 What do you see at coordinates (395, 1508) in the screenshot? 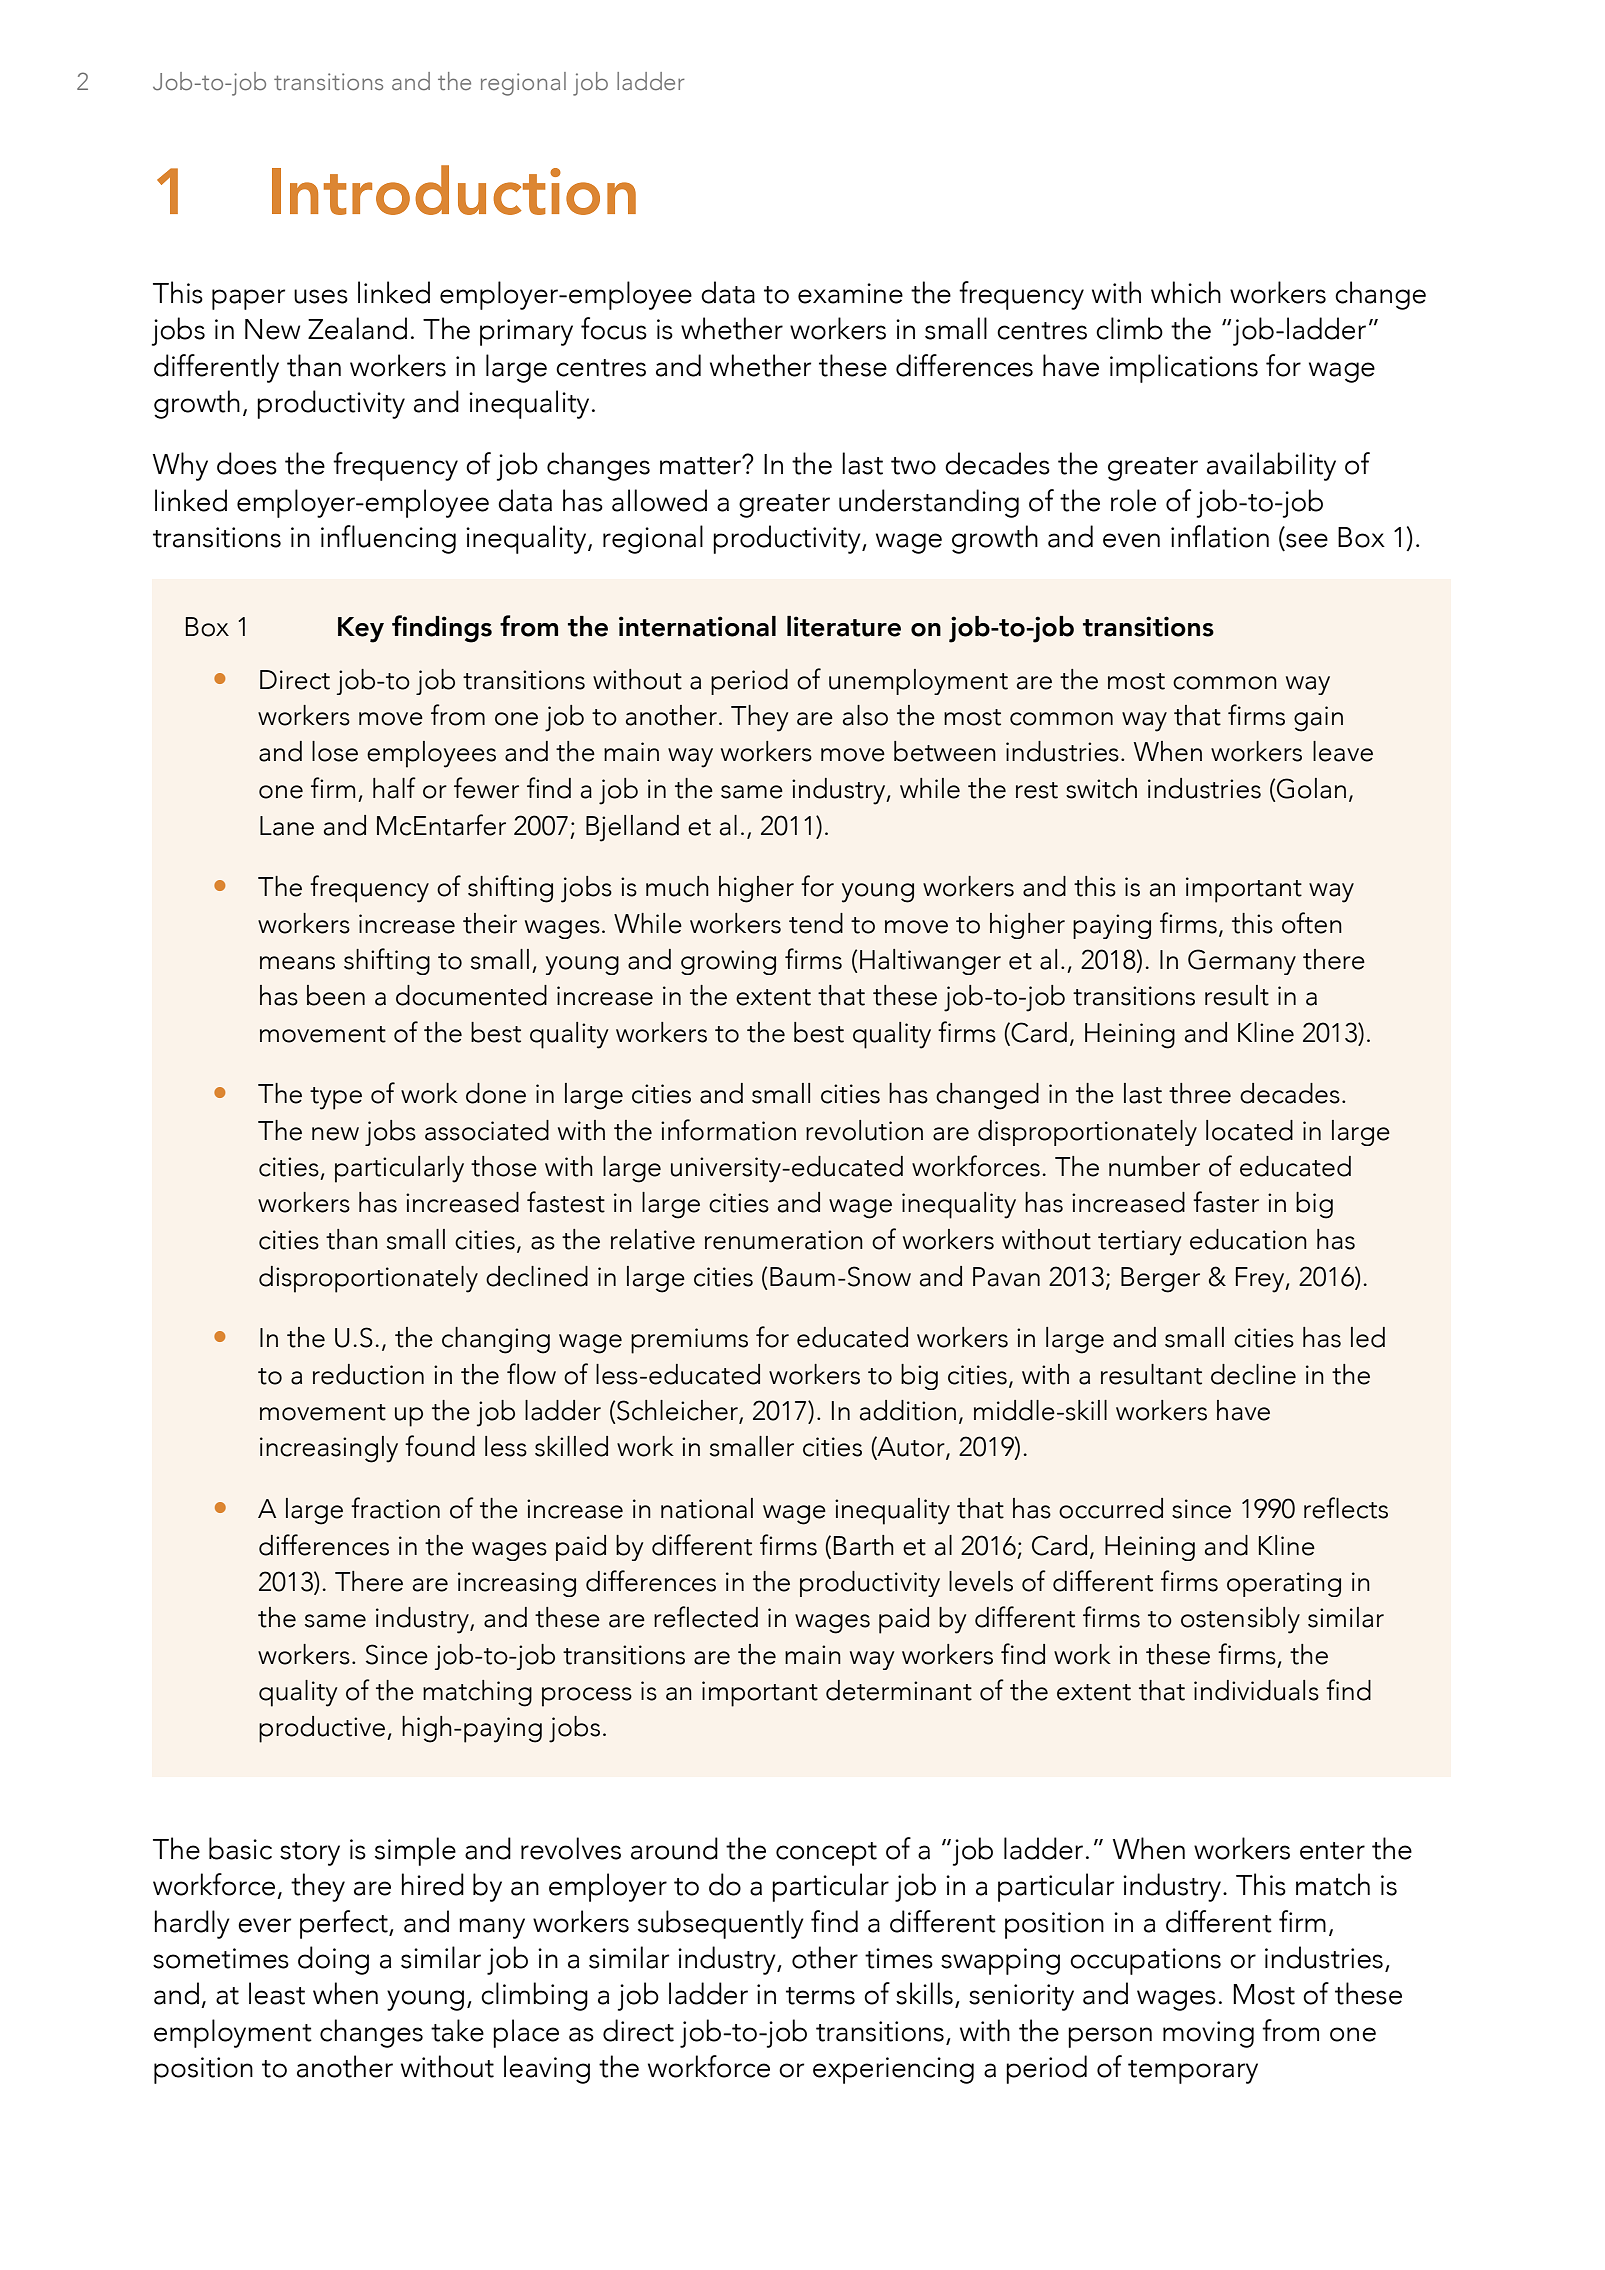
I see `fraction` at bounding box center [395, 1508].
